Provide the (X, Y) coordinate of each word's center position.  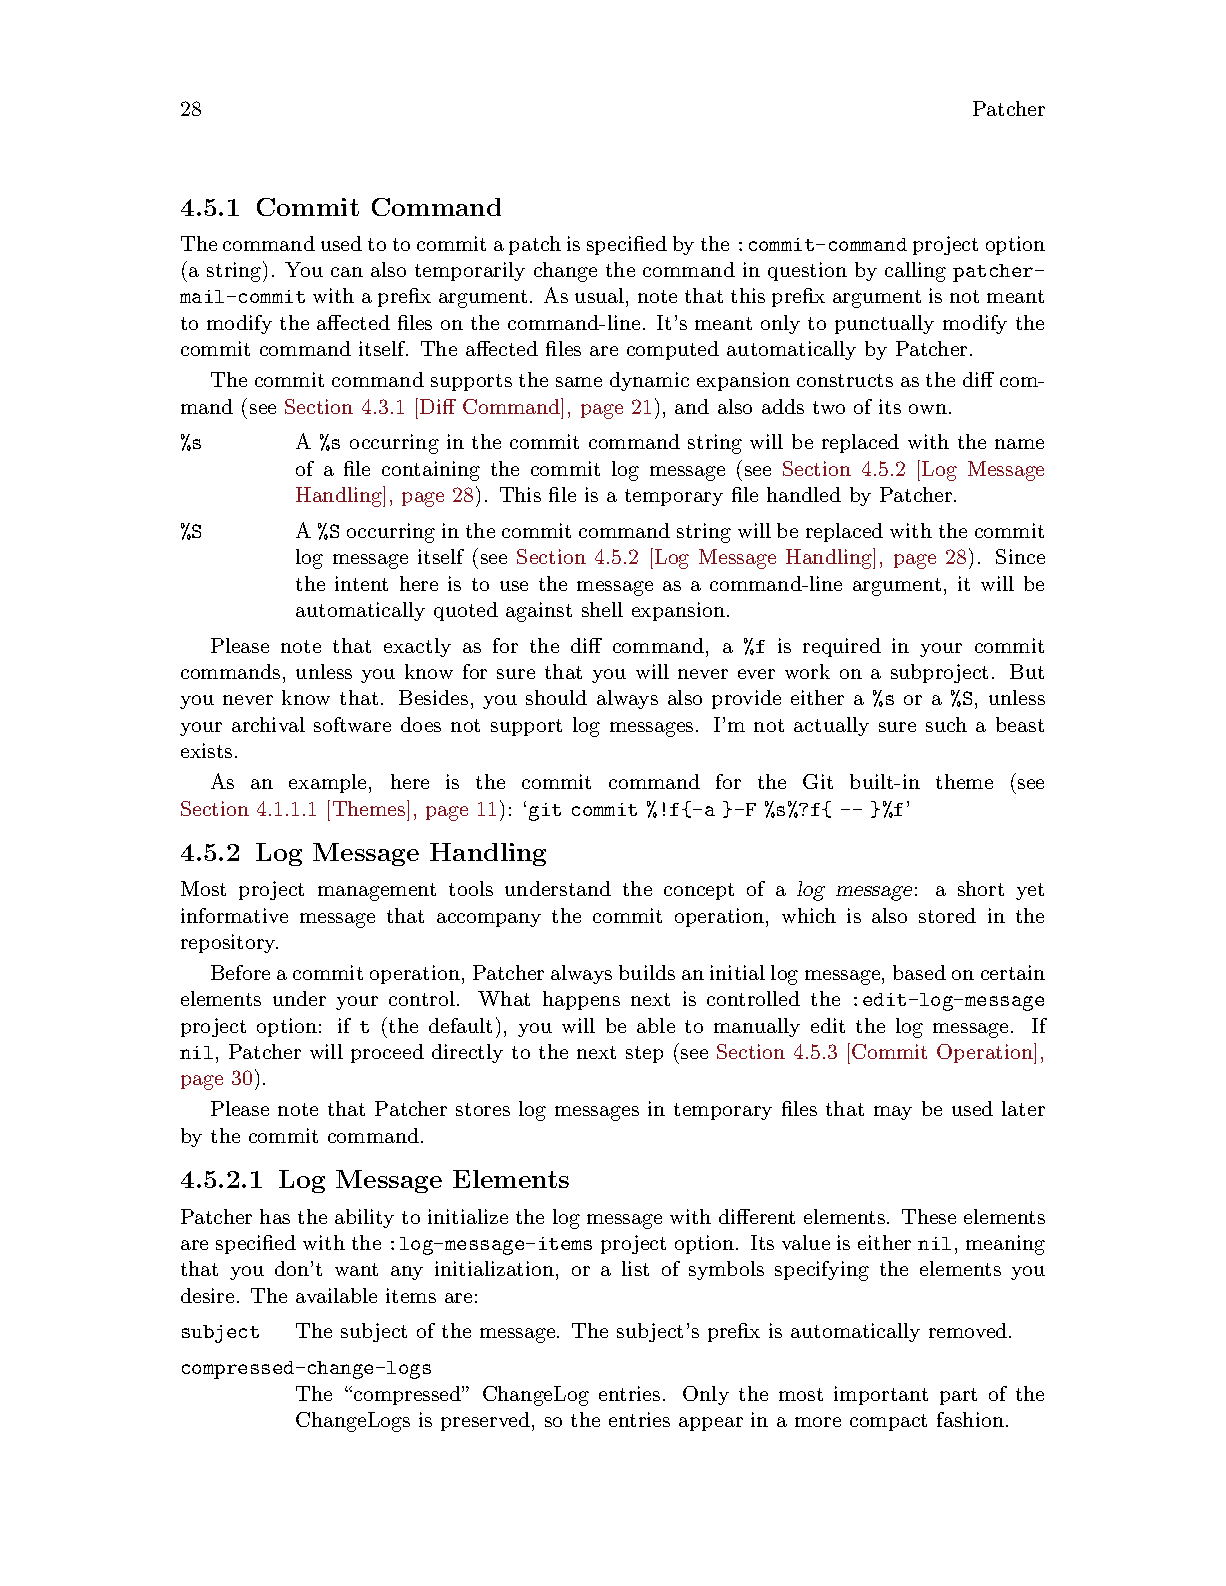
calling (915, 272)
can (347, 272)
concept (699, 891)
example (327, 783)
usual (601, 297)
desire (207, 1295)
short (981, 888)
